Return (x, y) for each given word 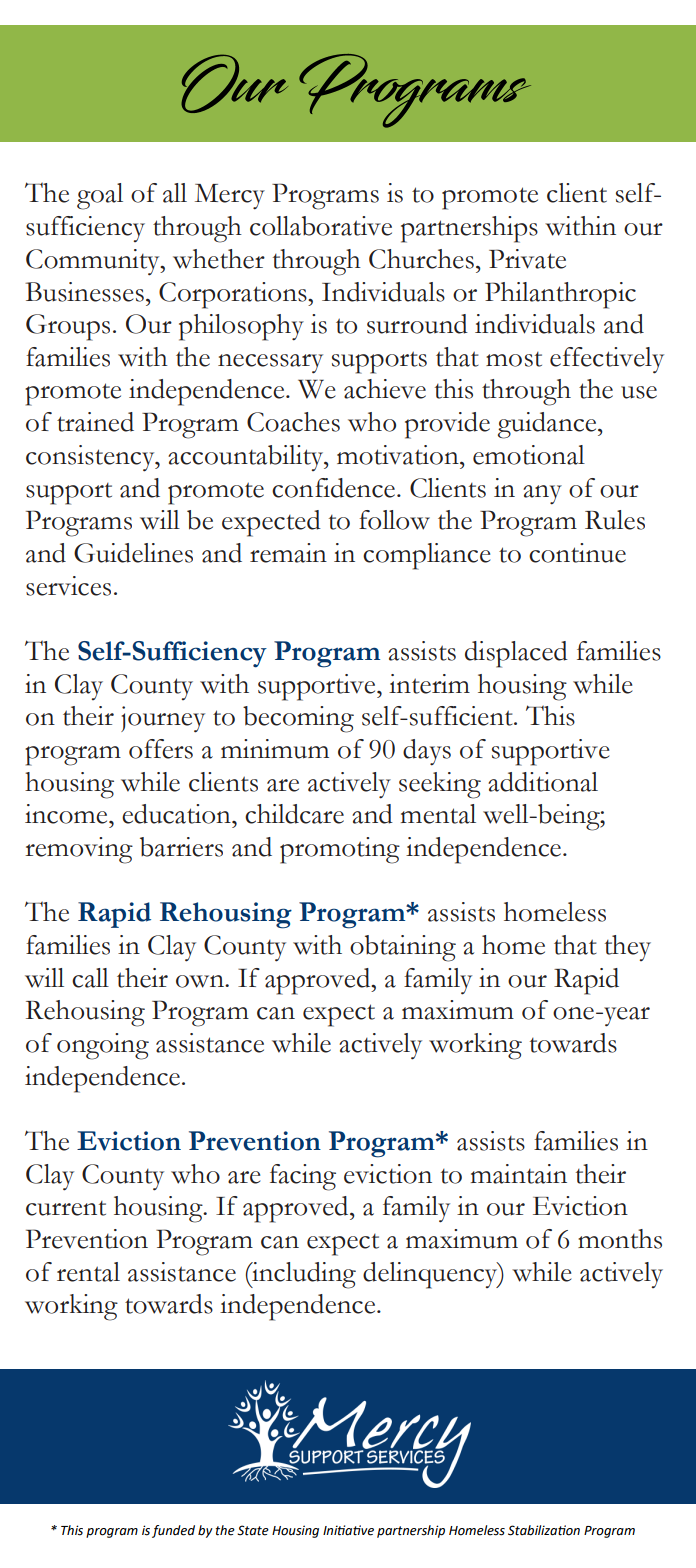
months (620, 1239)
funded (173, 1531)
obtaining (403, 948)
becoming (298, 719)
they (628, 948)
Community (94, 262)
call (90, 978)
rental (88, 1272)
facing (303, 1177)
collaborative (321, 226)
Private (527, 259)
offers (161, 749)
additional (543, 782)
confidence (333, 488)
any (542, 495)
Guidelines (133, 553)
